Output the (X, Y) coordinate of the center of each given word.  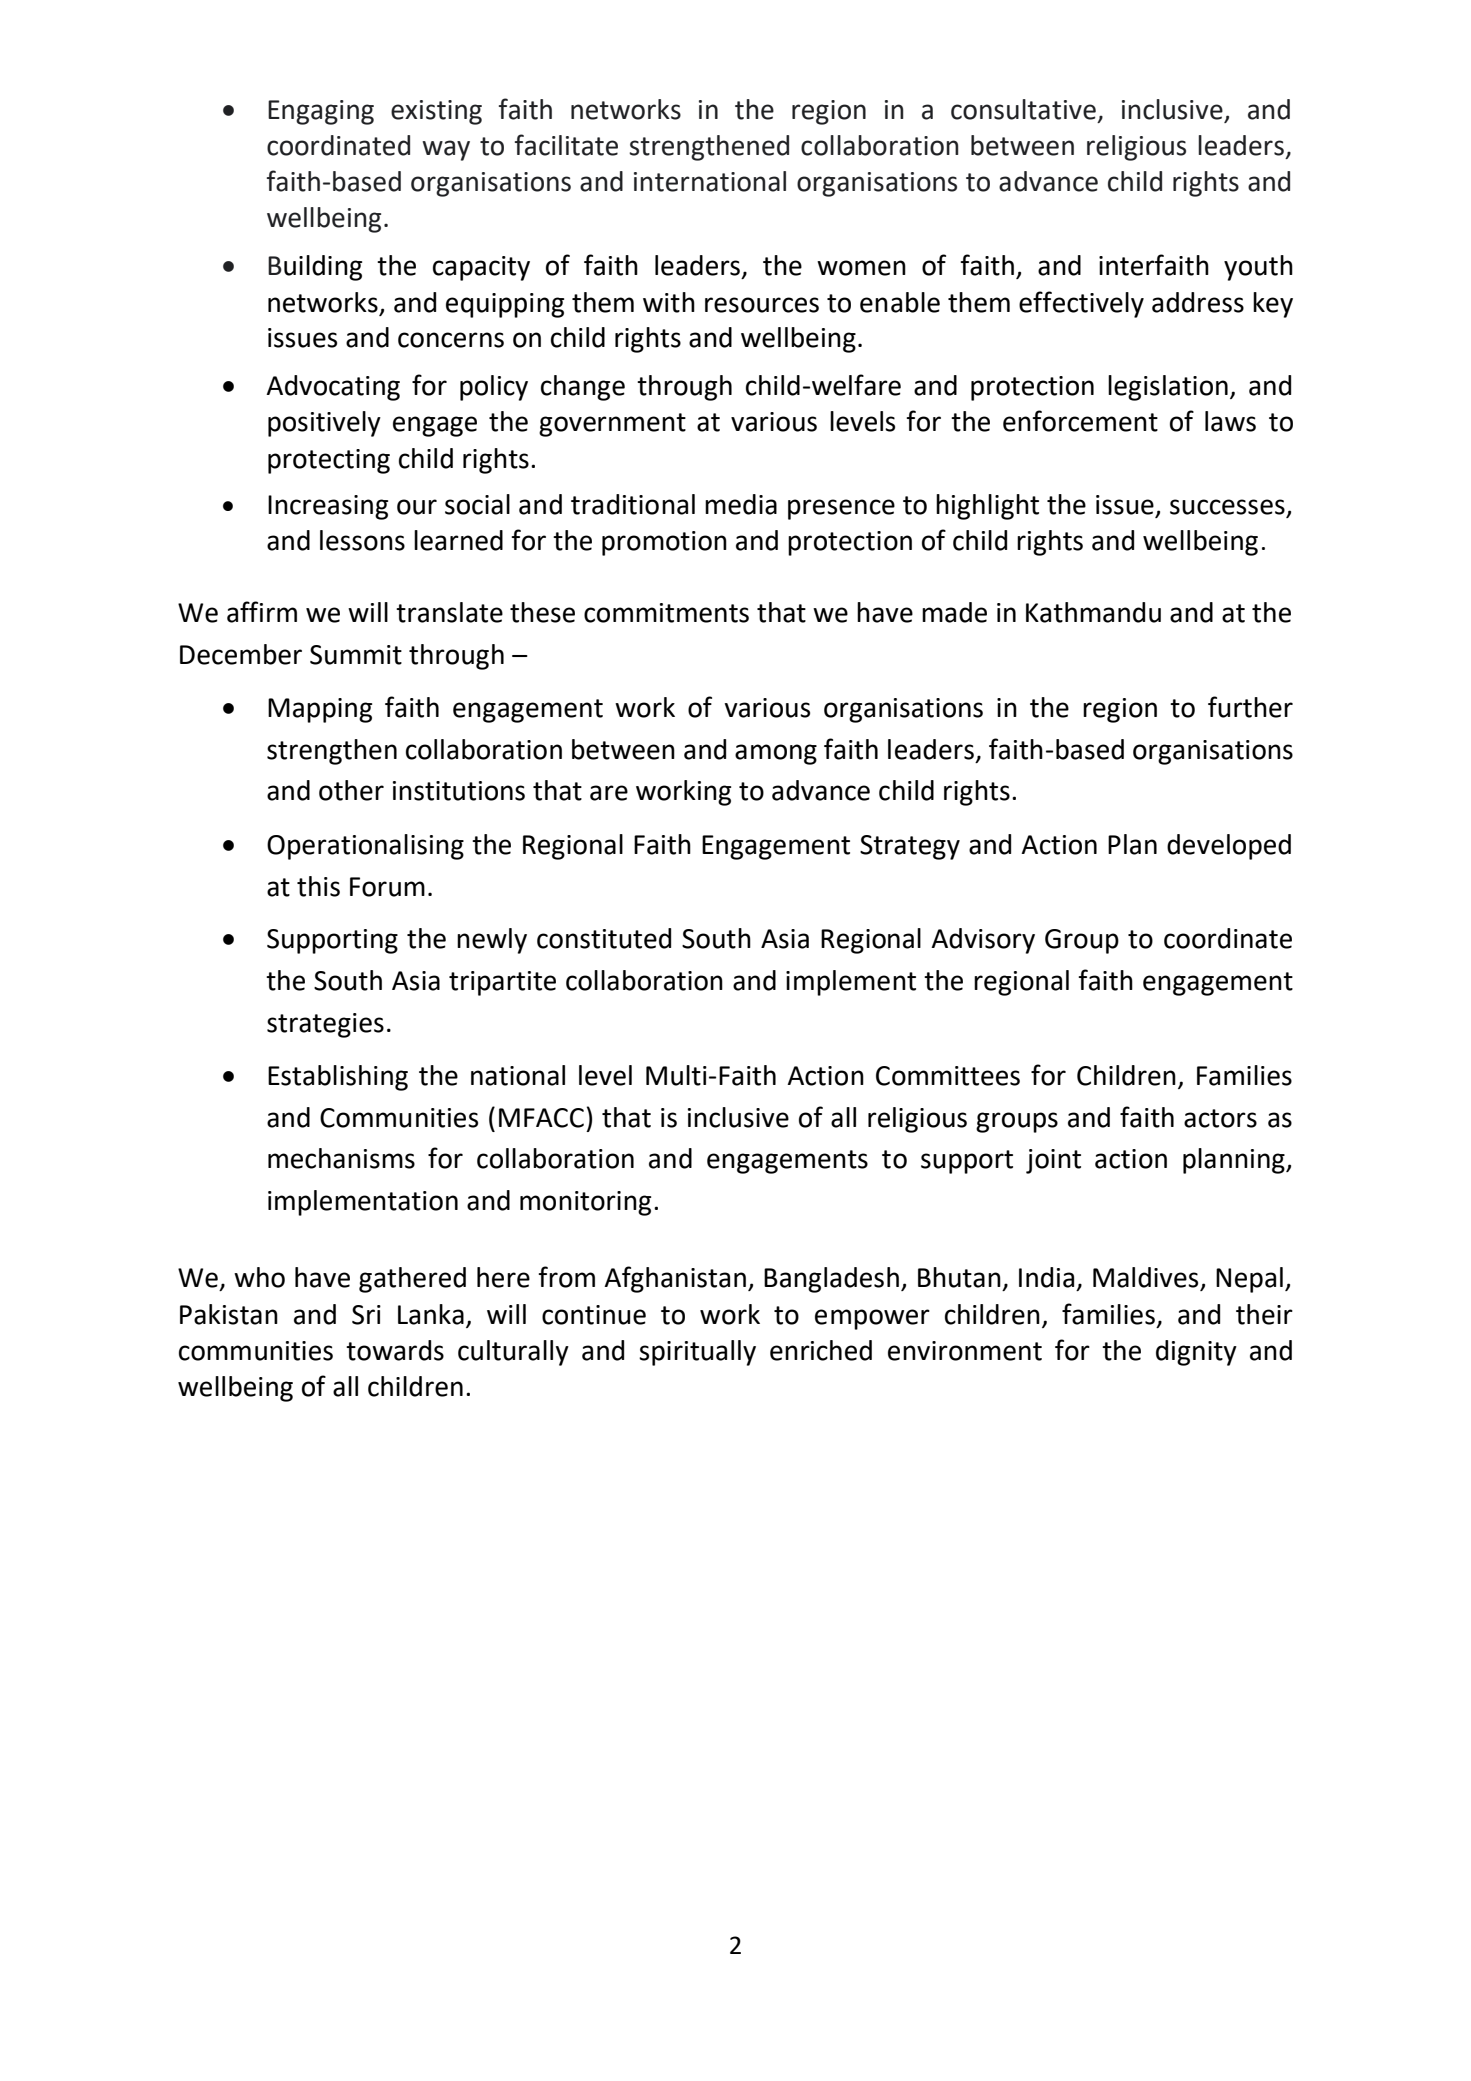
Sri (366, 1315)
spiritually (697, 1353)
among (776, 754)
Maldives (1147, 1278)
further (1250, 707)
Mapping (320, 710)
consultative (1023, 109)
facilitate (566, 145)
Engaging (321, 112)
